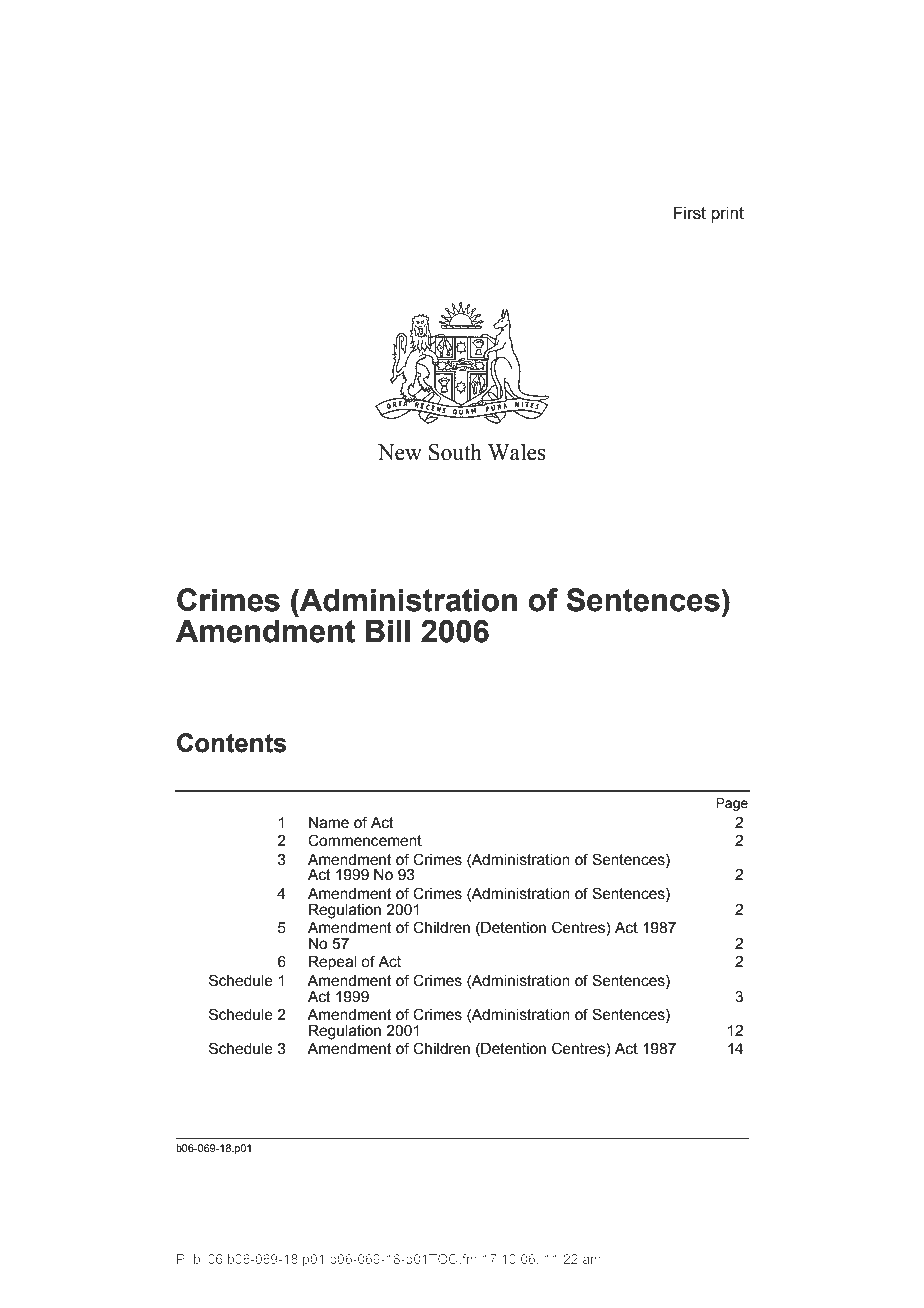 The height and width of the screenshot is (1308, 924). What do you see at coordinates (727, 214) in the screenshot?
I see `print` at bounding box center [727, 214].
